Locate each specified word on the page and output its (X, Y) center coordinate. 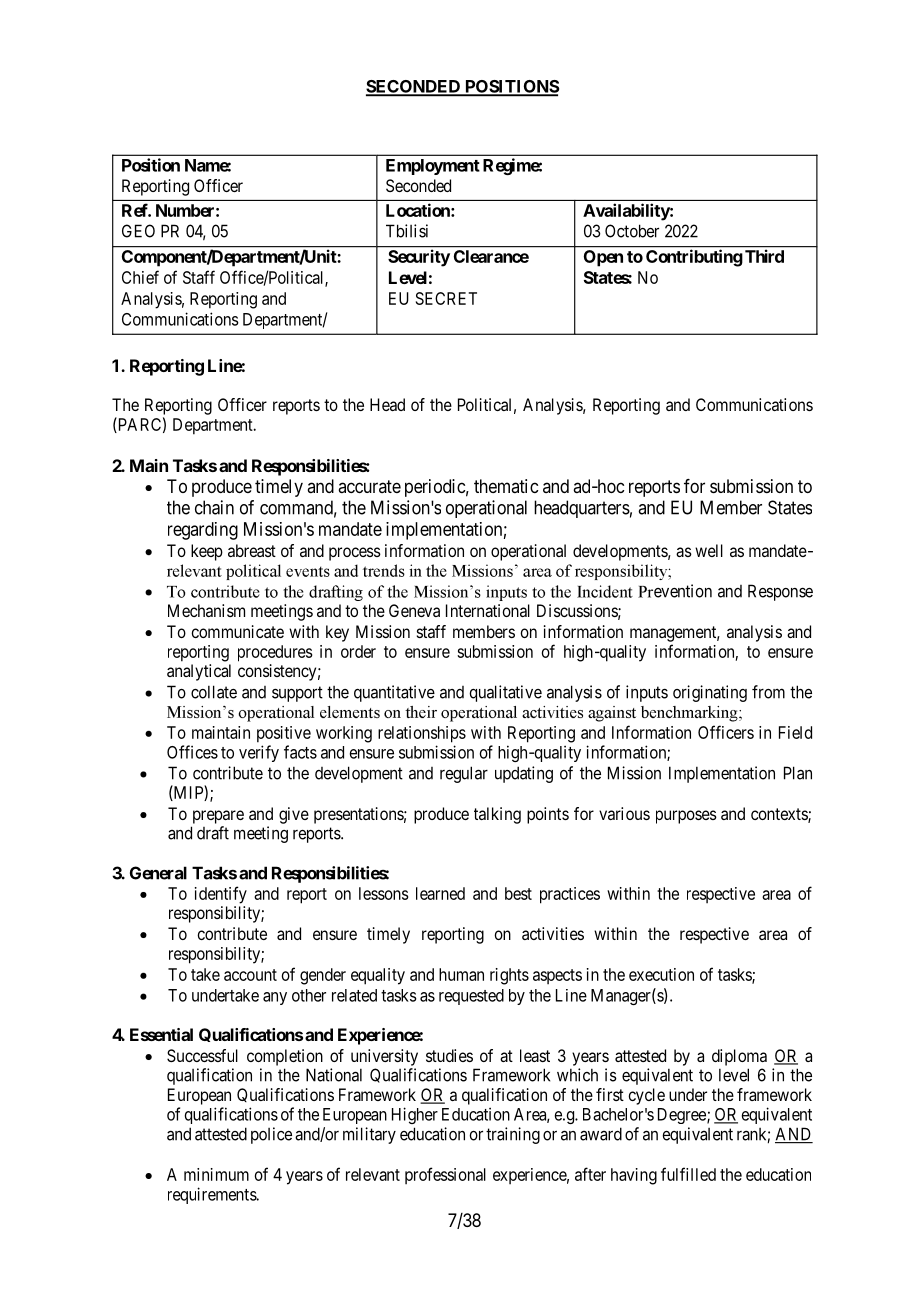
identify (221, 895)
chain (214, 507)
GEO (138, 231)
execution (661, 974)
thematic (506, 486)
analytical (199, 672)
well (709, 550)
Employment (433, 167)
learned (440, 893)
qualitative (505, 693)
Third (764, 256)
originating (710, 693)
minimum (216, 1174)
